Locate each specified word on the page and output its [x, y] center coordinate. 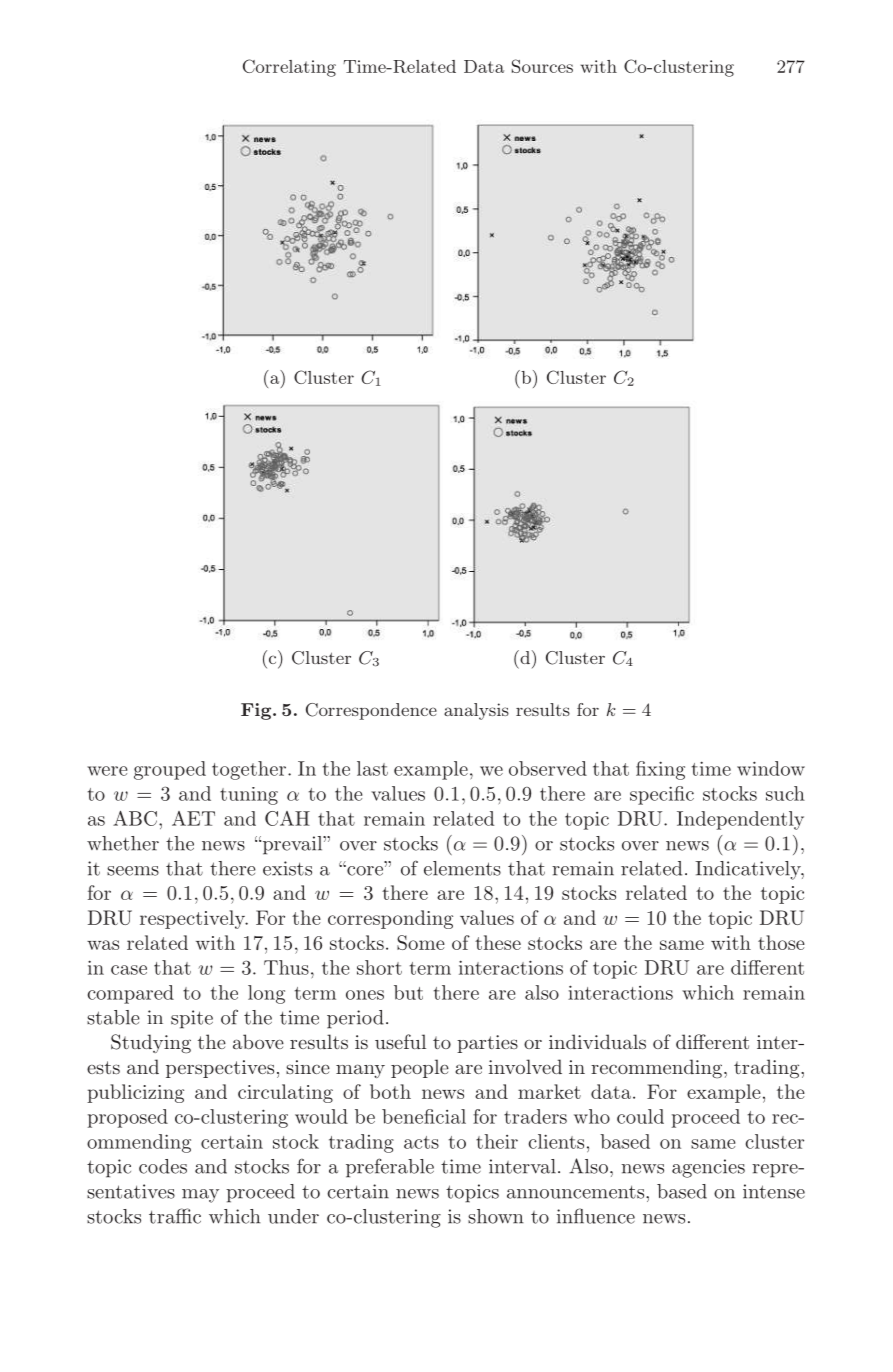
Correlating [289, 68]
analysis [476, 711]
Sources [542, 66]
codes [163, 1166]
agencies [708, 1168]
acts [421, 1142]
